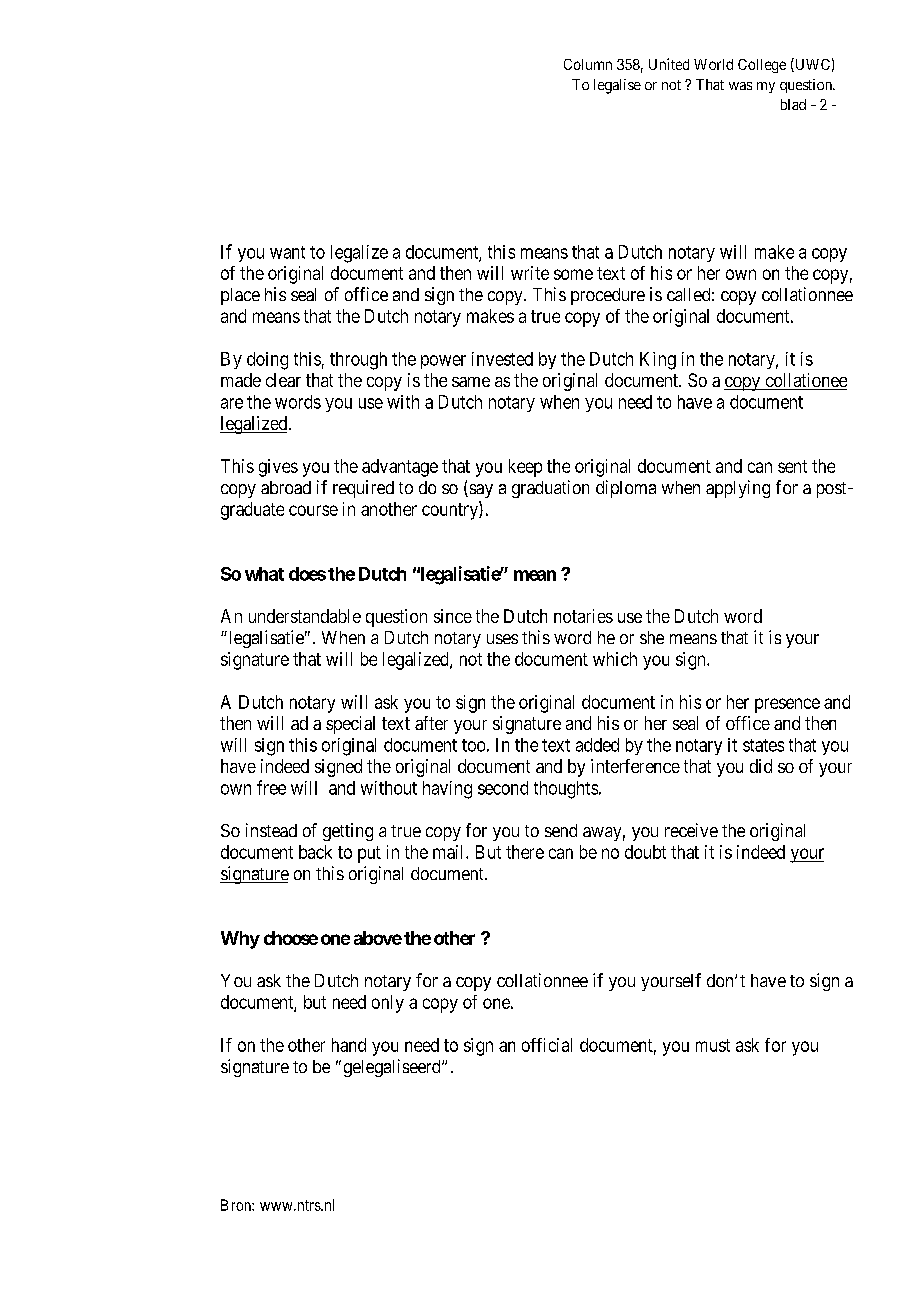 The width and height of the image is (924, 1308). I want to click on Bron, so click(237, 1205).
